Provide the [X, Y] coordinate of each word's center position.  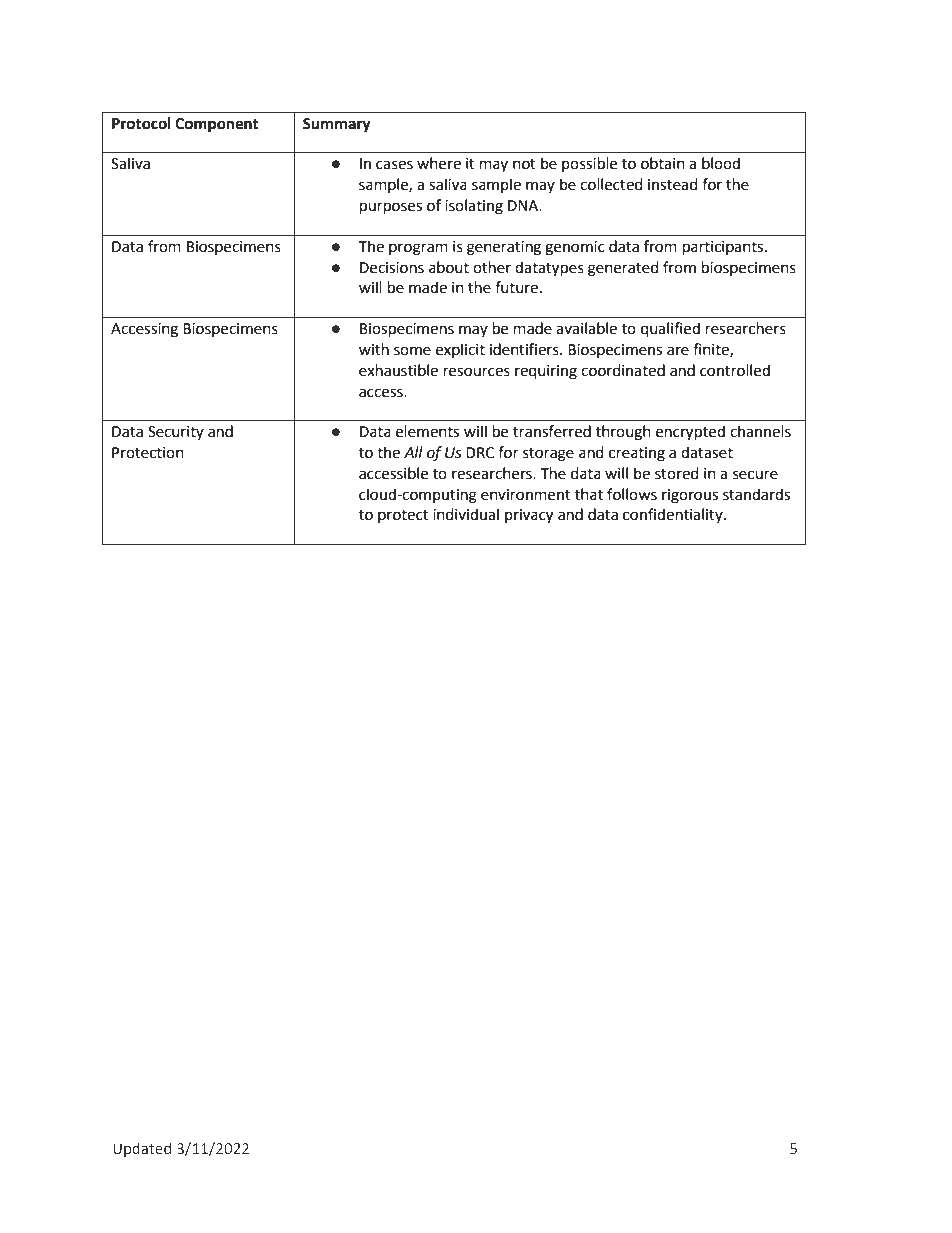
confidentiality [674, 515]
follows [632, 494]
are [678, 351]
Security [176, 433]
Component [217, 125]
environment [526, 495]
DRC [480, 453]
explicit [460, 350]
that [589, 494]
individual [466, 514]
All [413, 452]
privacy [529, 516]
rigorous [690, 496]
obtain [663, 163]
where [439, 163]
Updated [142, 1149]
